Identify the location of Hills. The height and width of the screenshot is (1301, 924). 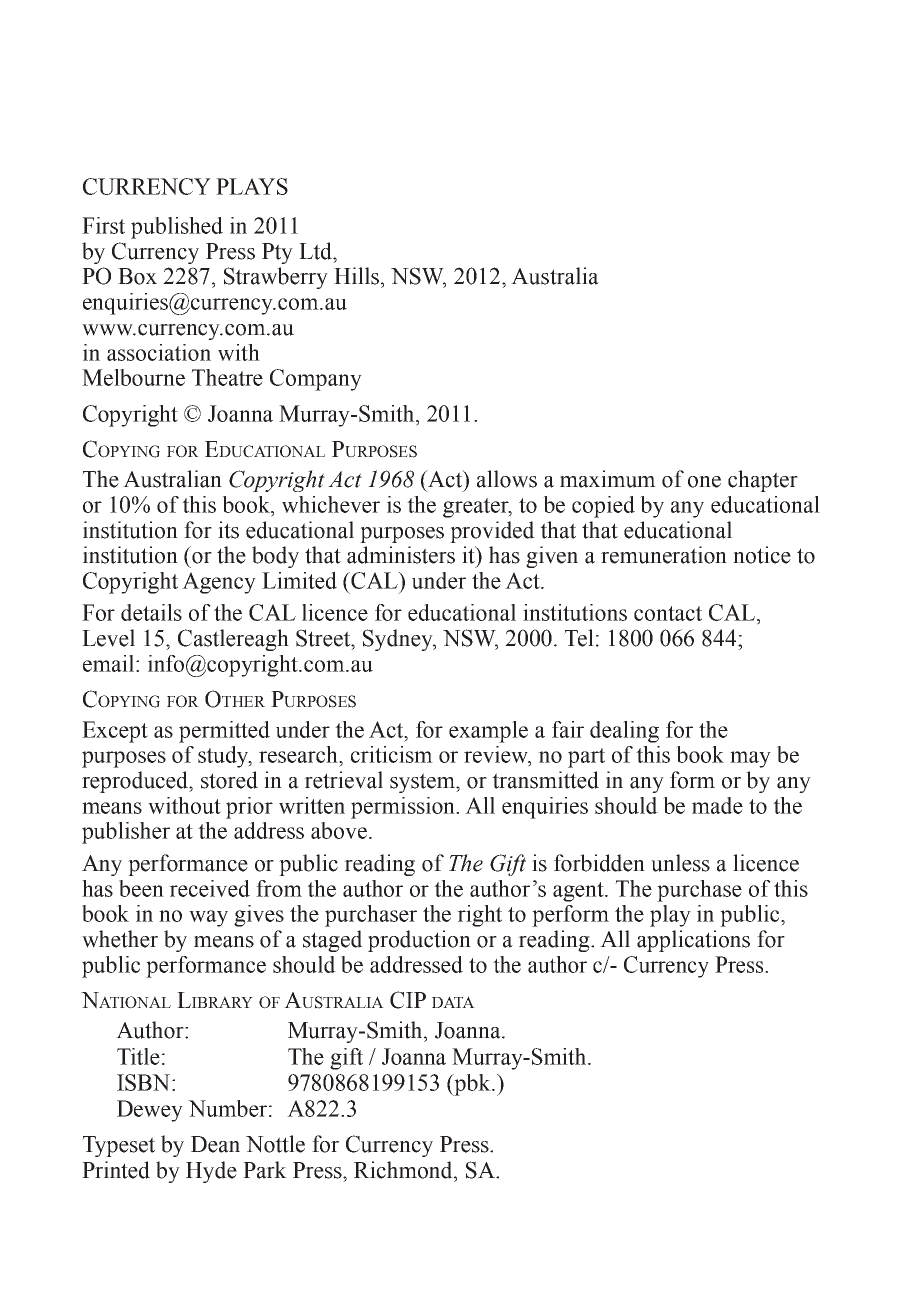
(358, 276).
